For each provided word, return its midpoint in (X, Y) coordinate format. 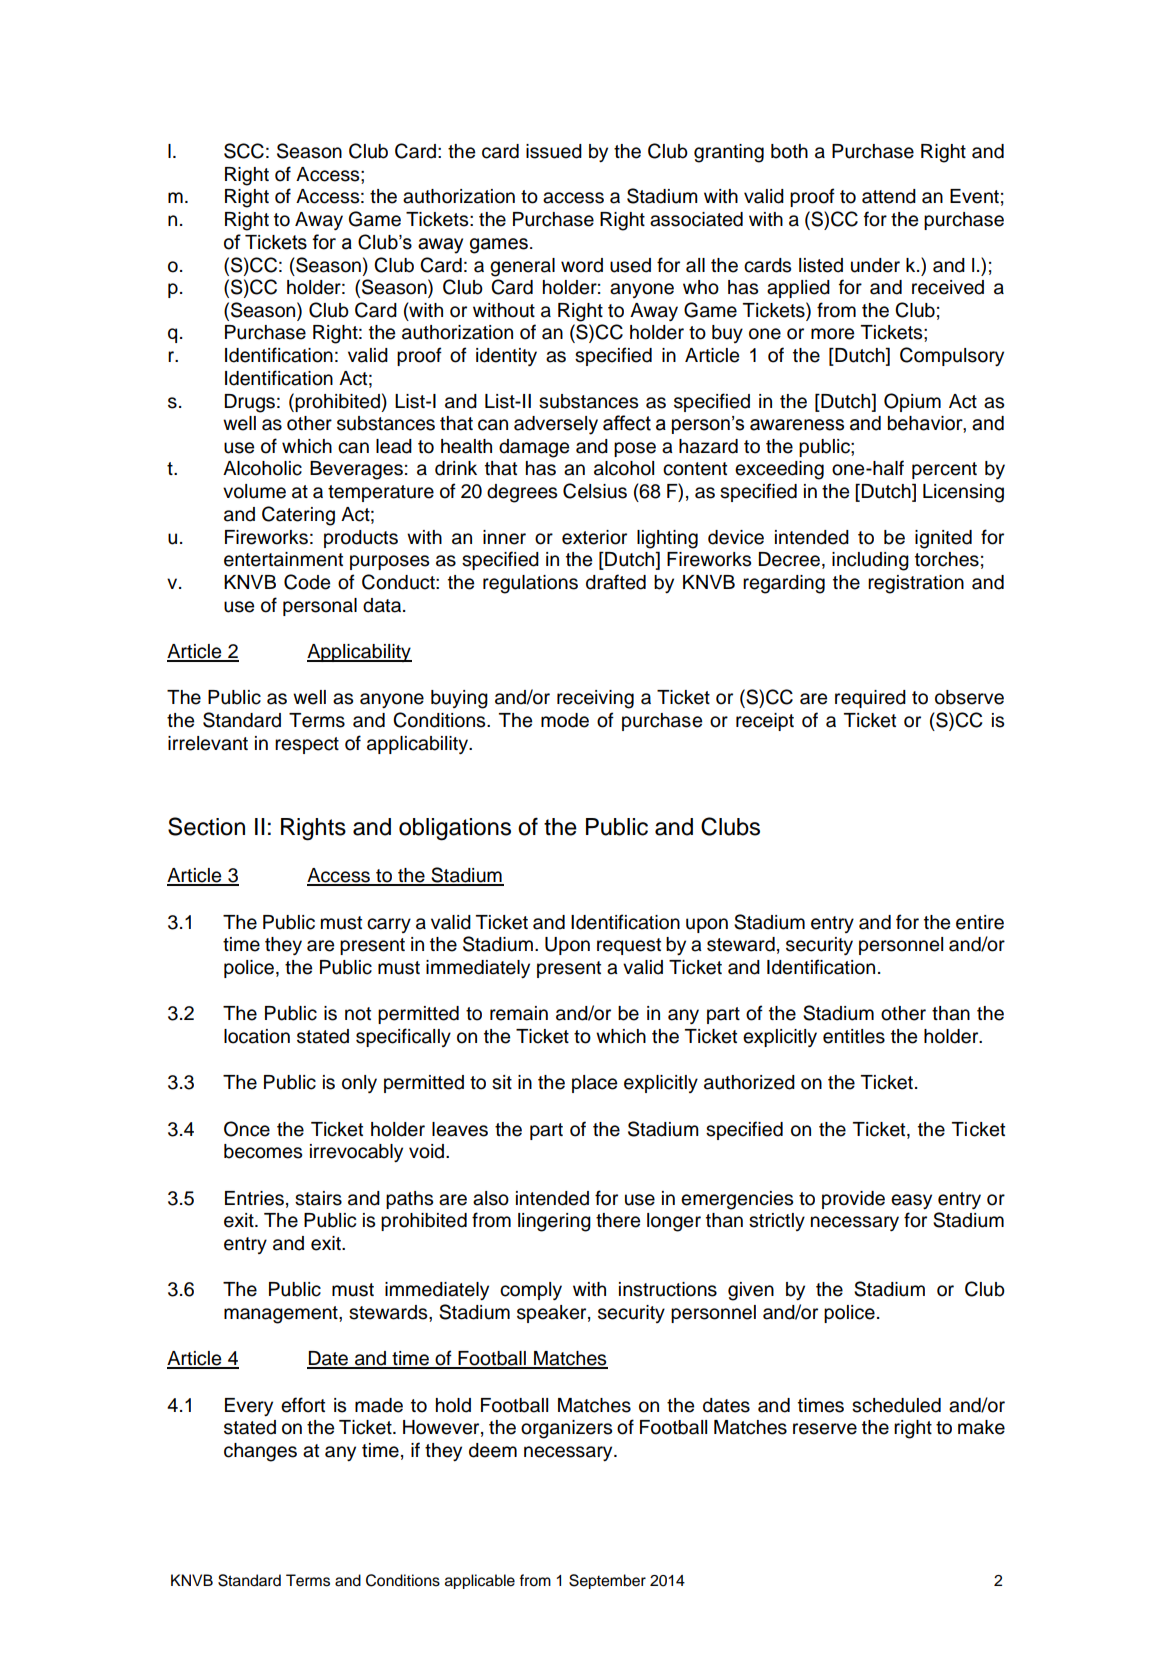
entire (980, 922)
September (607, 1581)
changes (260, 1452)
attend (889, 196)
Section (206, 826)
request (629, 946)
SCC (244, 151)
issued (554, 151)
